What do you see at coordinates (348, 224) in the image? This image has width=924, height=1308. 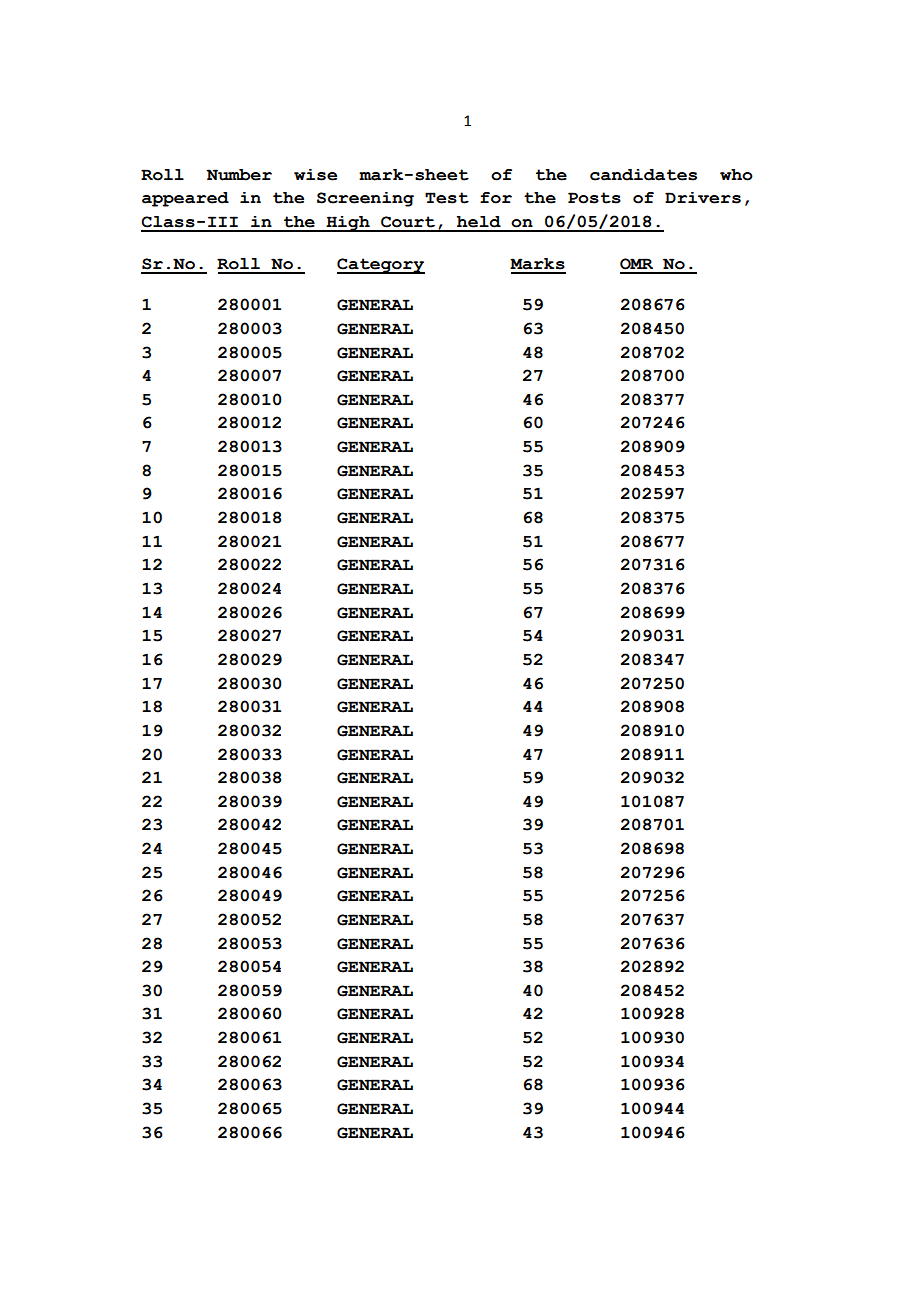 I see `High` at bounding box center [348, 224].
